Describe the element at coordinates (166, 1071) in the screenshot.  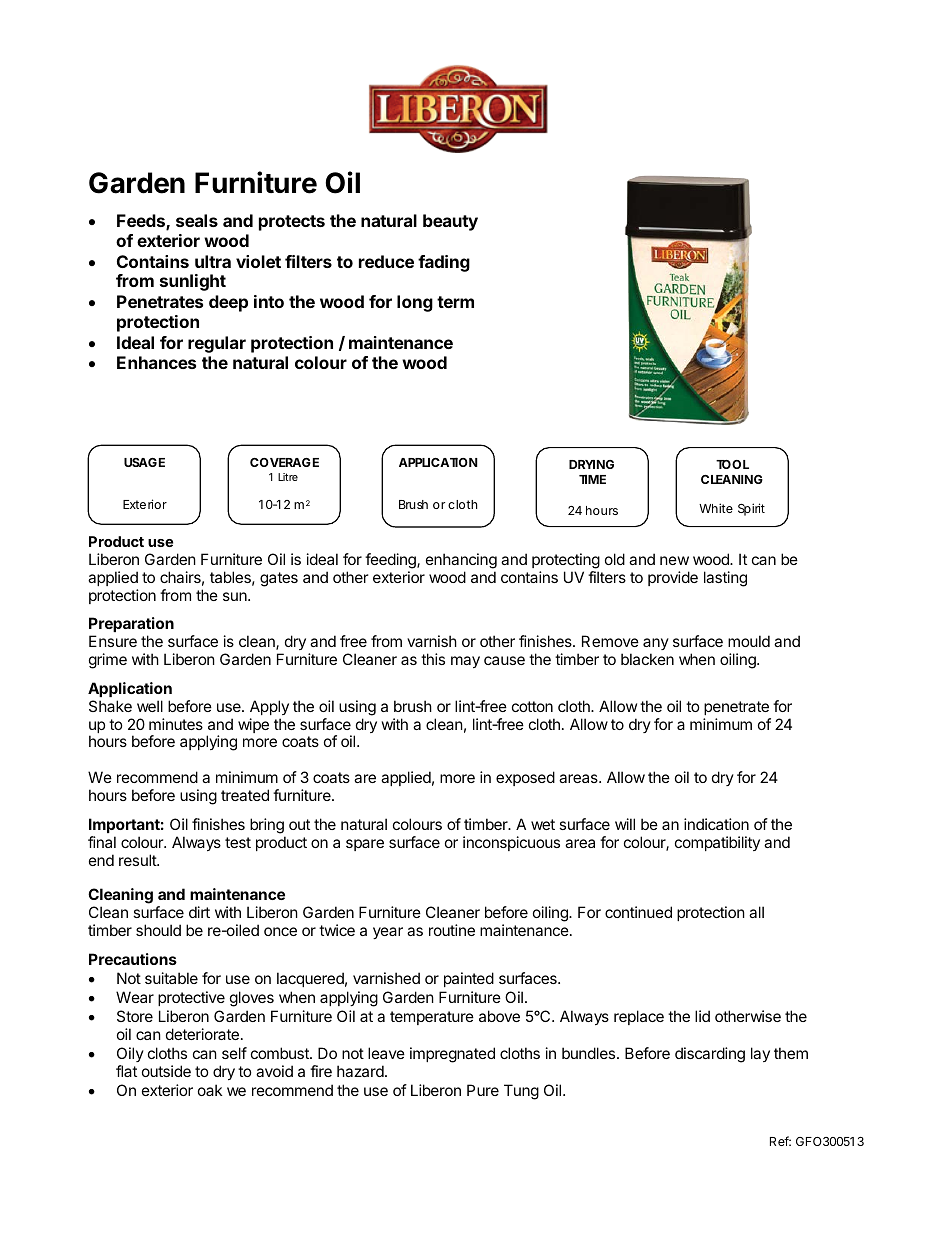
I see `outside` at that location.
